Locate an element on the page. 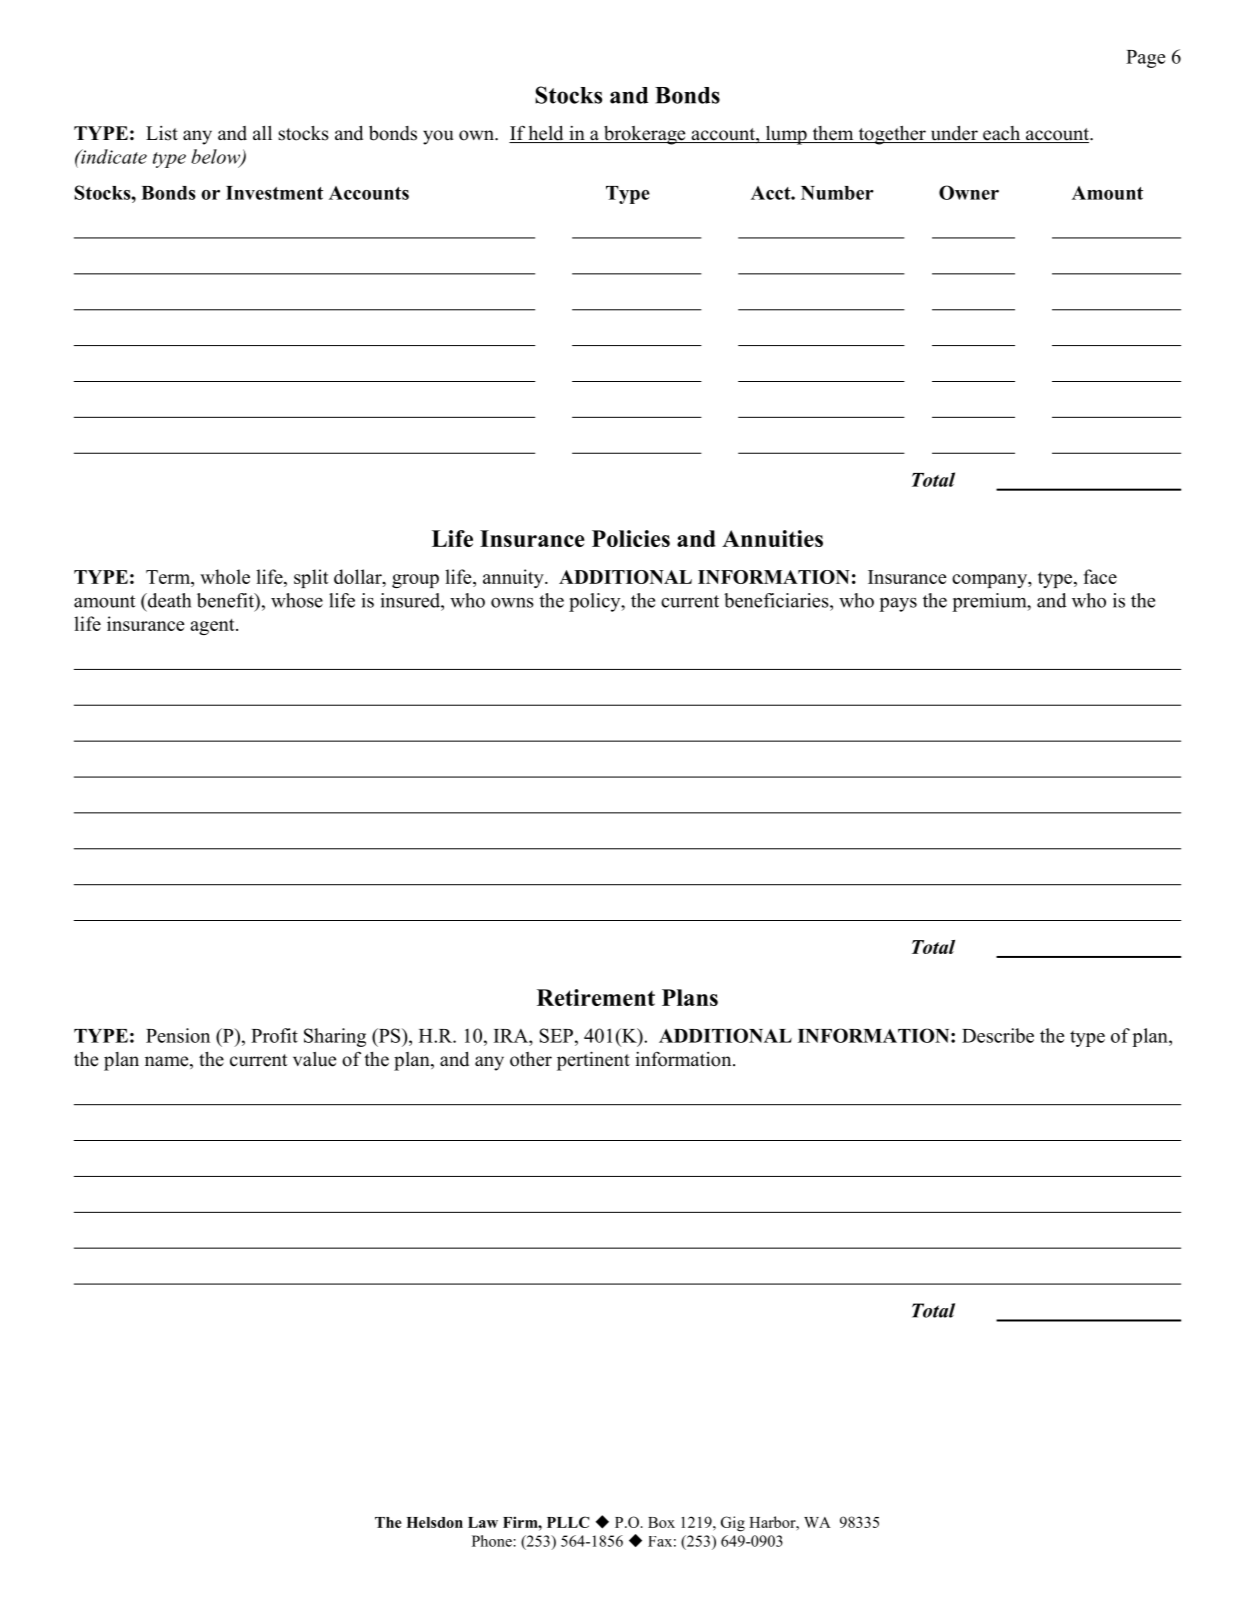  Policies is located at coordinates (631, 538).
